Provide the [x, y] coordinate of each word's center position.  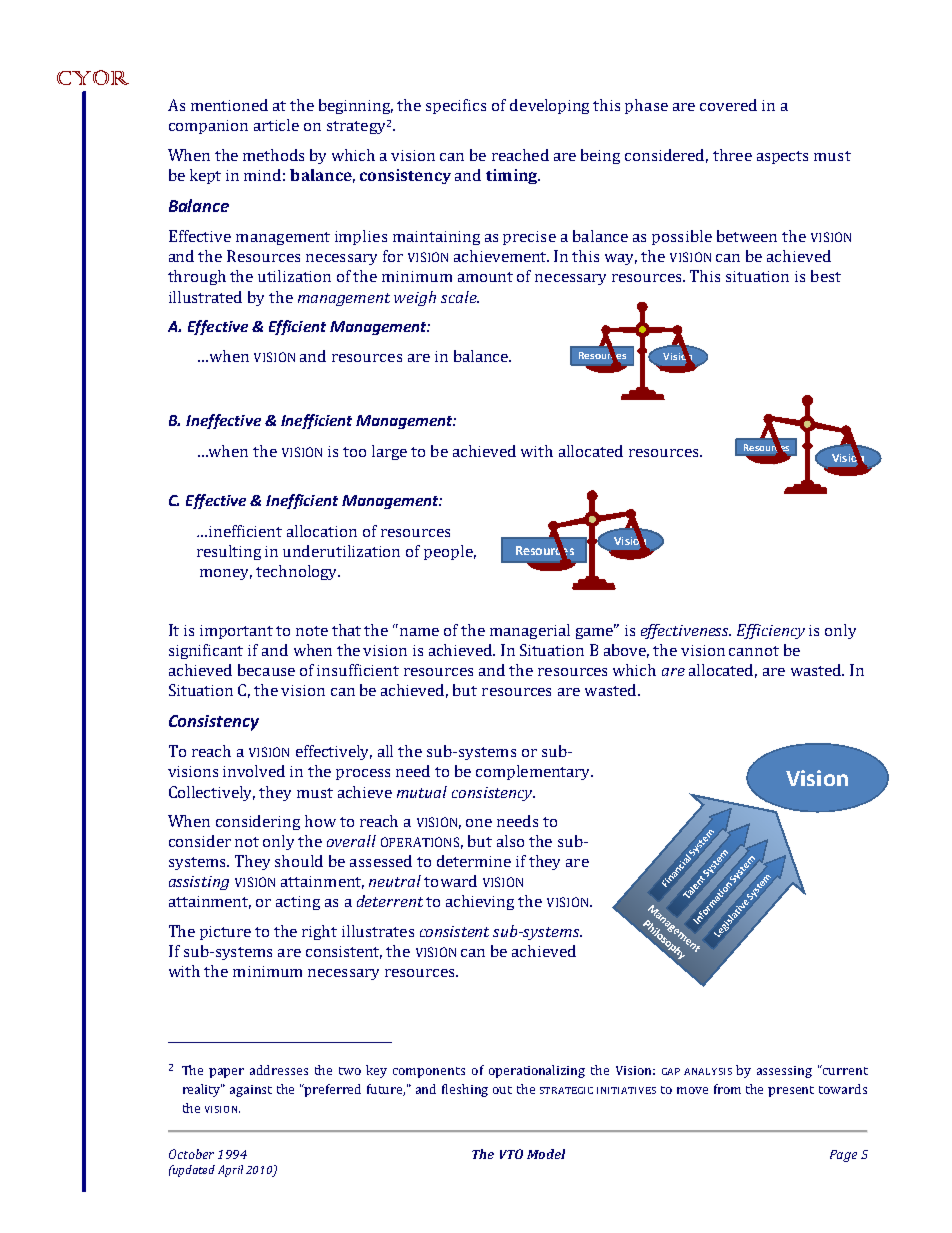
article [276, 125]
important [236, 632]
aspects [782, 157]
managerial [530, 631]
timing [513, 176]
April [230, 1171]
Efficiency [771, 631]
